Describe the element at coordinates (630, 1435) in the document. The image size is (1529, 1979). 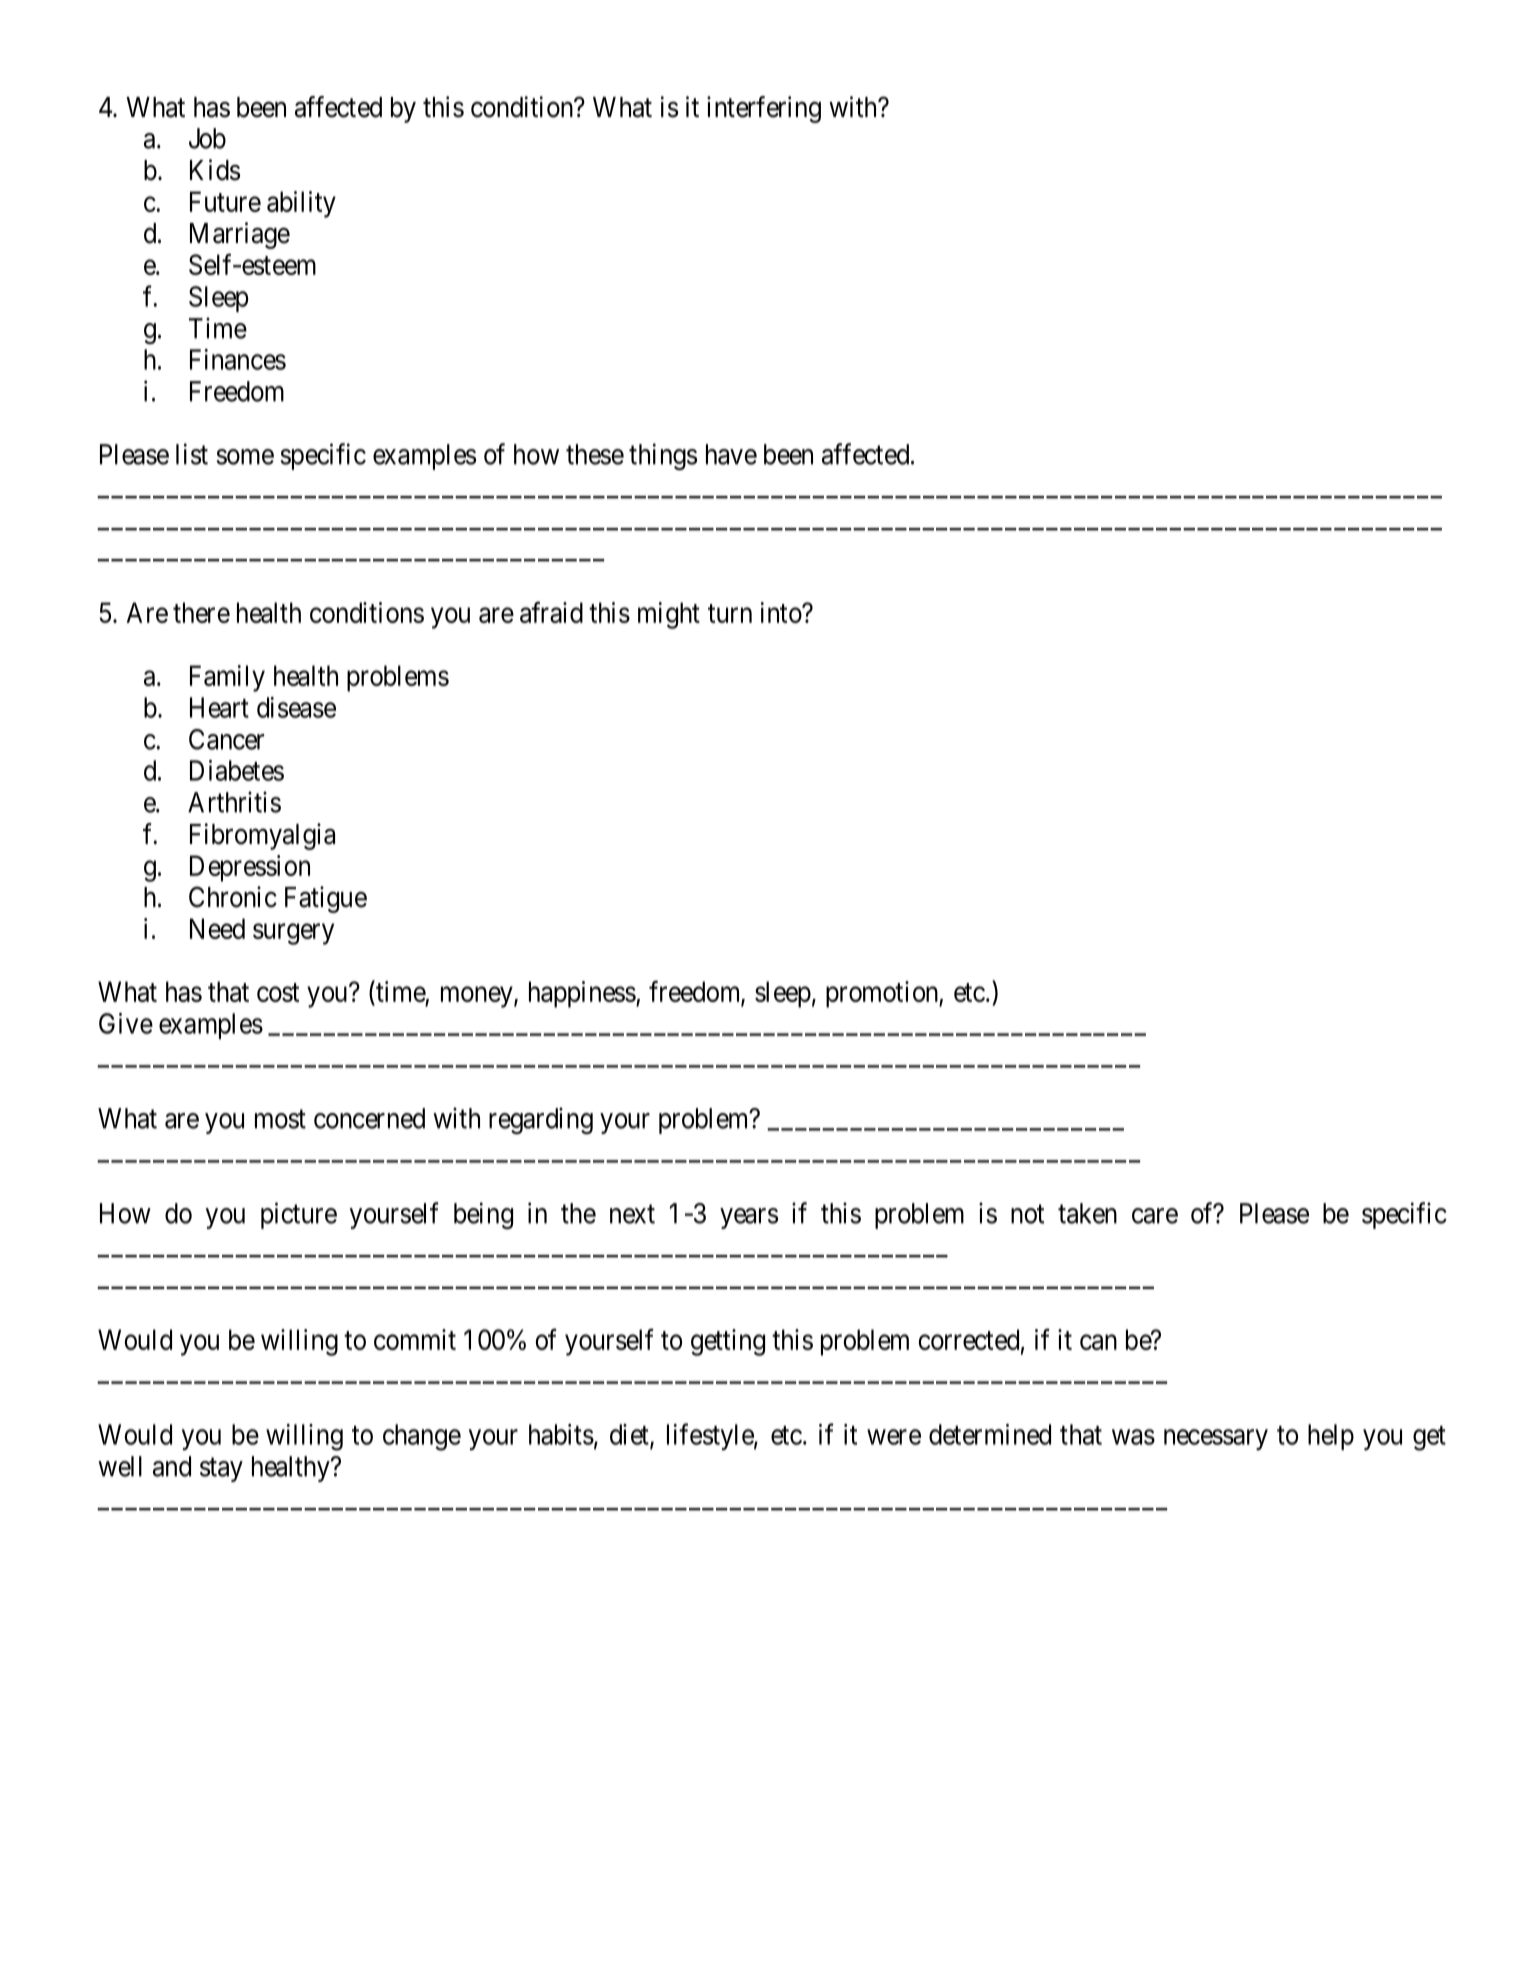
I see `diet` at that location.
